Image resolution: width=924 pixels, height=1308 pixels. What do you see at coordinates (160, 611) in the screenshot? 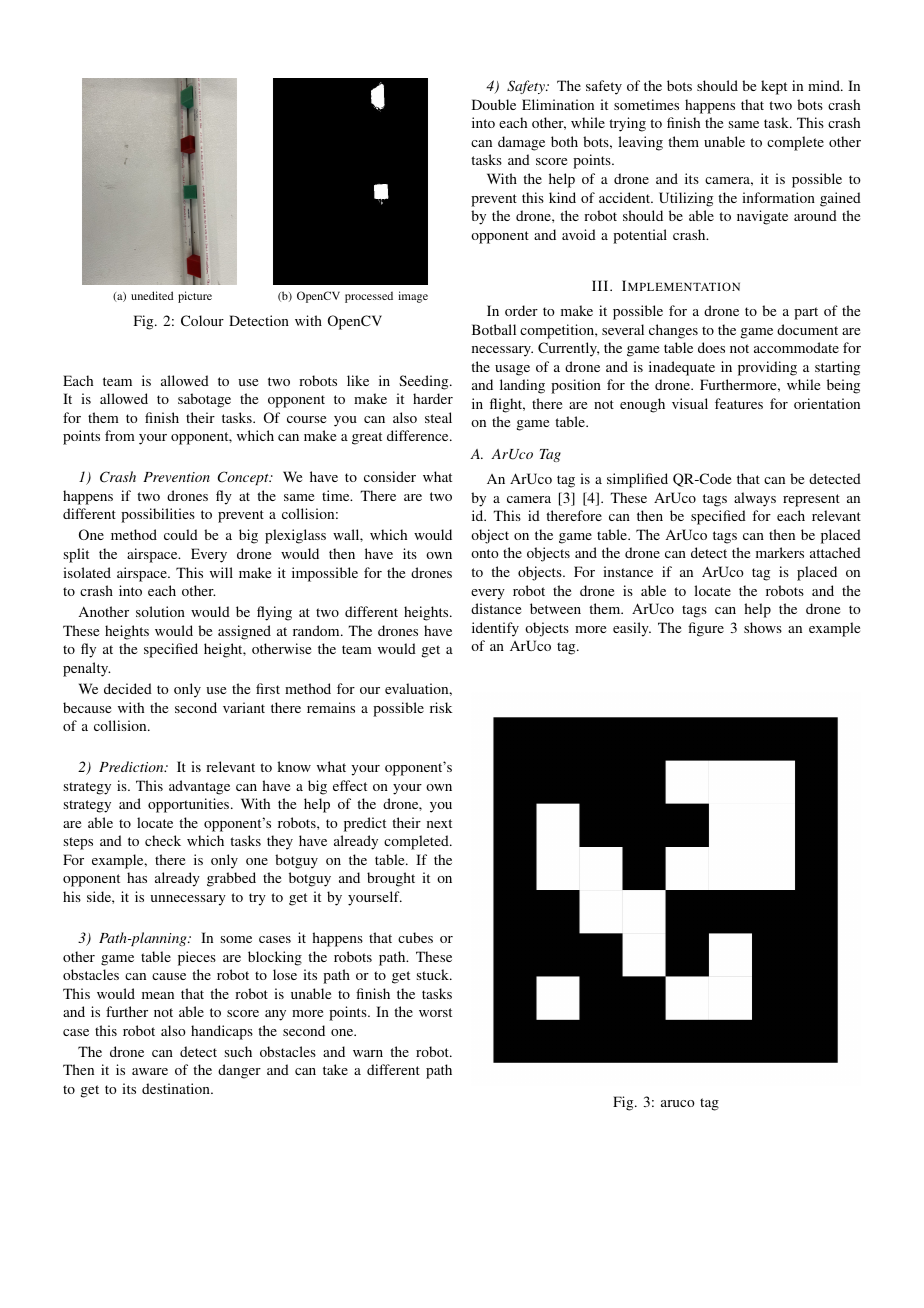
I see `solution` at bounding box center [160, 611].
